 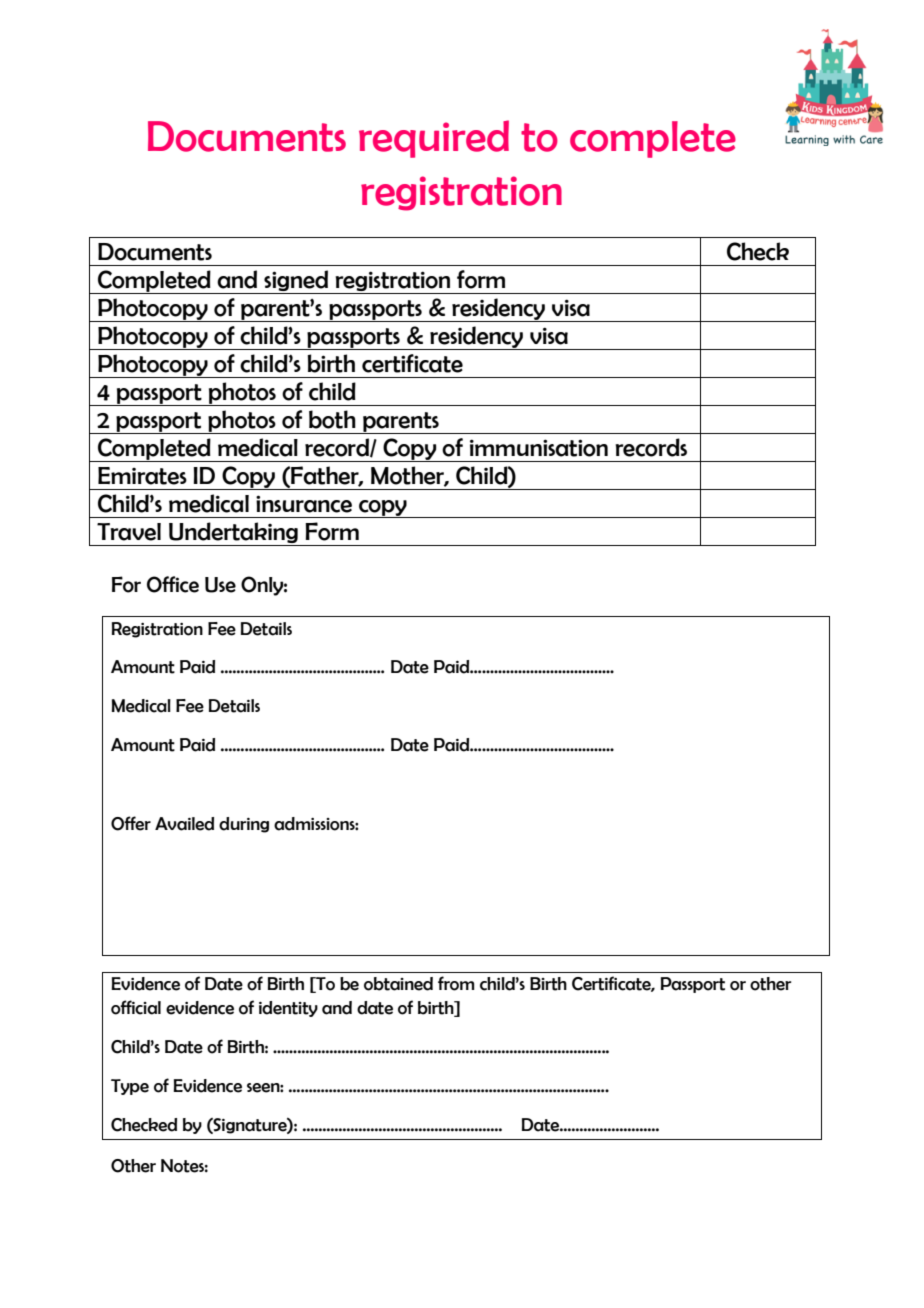 I want to click on from, so click(x=456, y=983).
